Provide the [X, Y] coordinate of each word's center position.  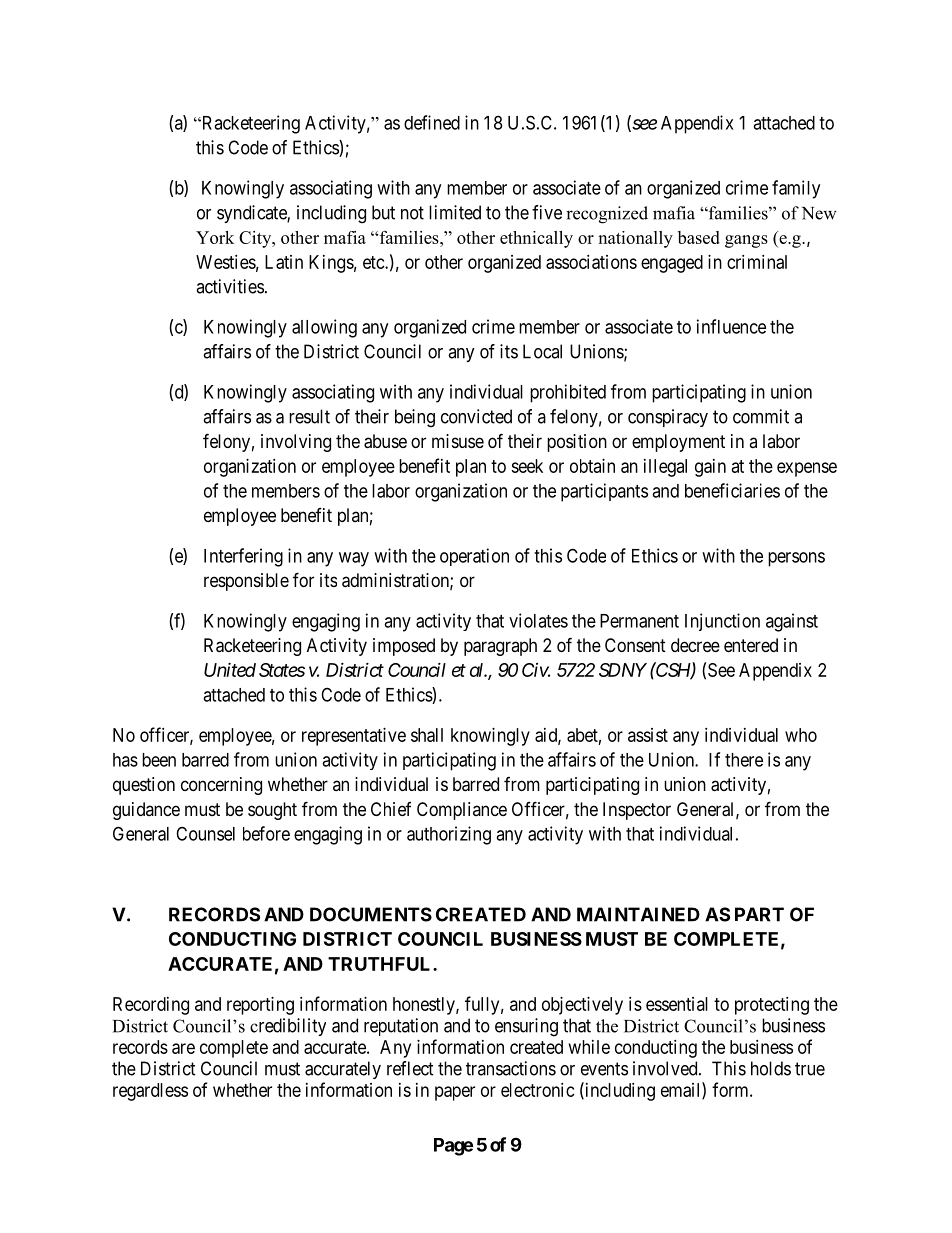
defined [432, 122]
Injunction [722, 622]
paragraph [500, 647]
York [215, 237]
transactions [511, 1068]
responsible [246, 582]
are [183, 1048]
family [796, 189]
